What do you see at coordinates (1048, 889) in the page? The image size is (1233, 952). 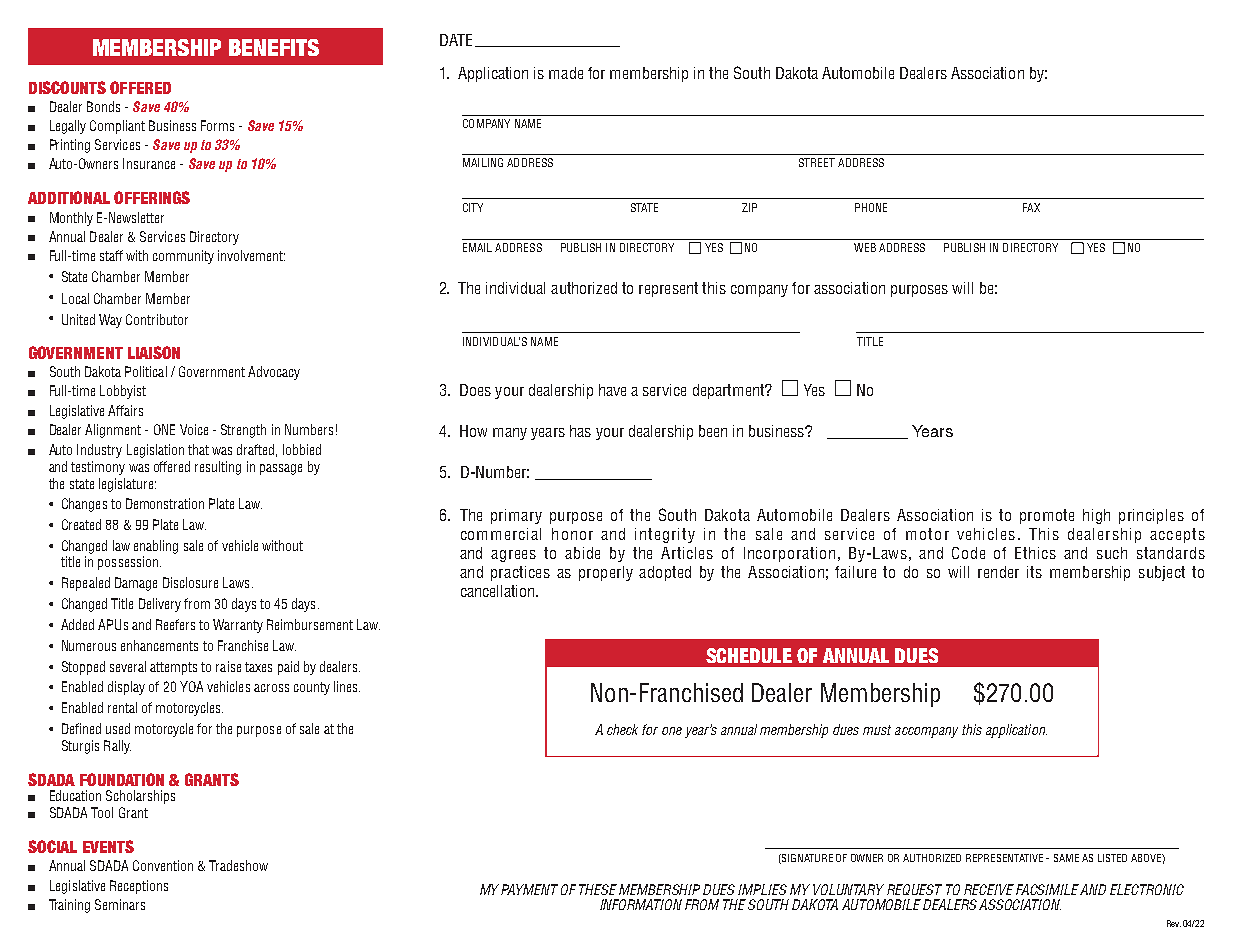 I see `FACSIMILE` at bounding box center [1048, 889].
